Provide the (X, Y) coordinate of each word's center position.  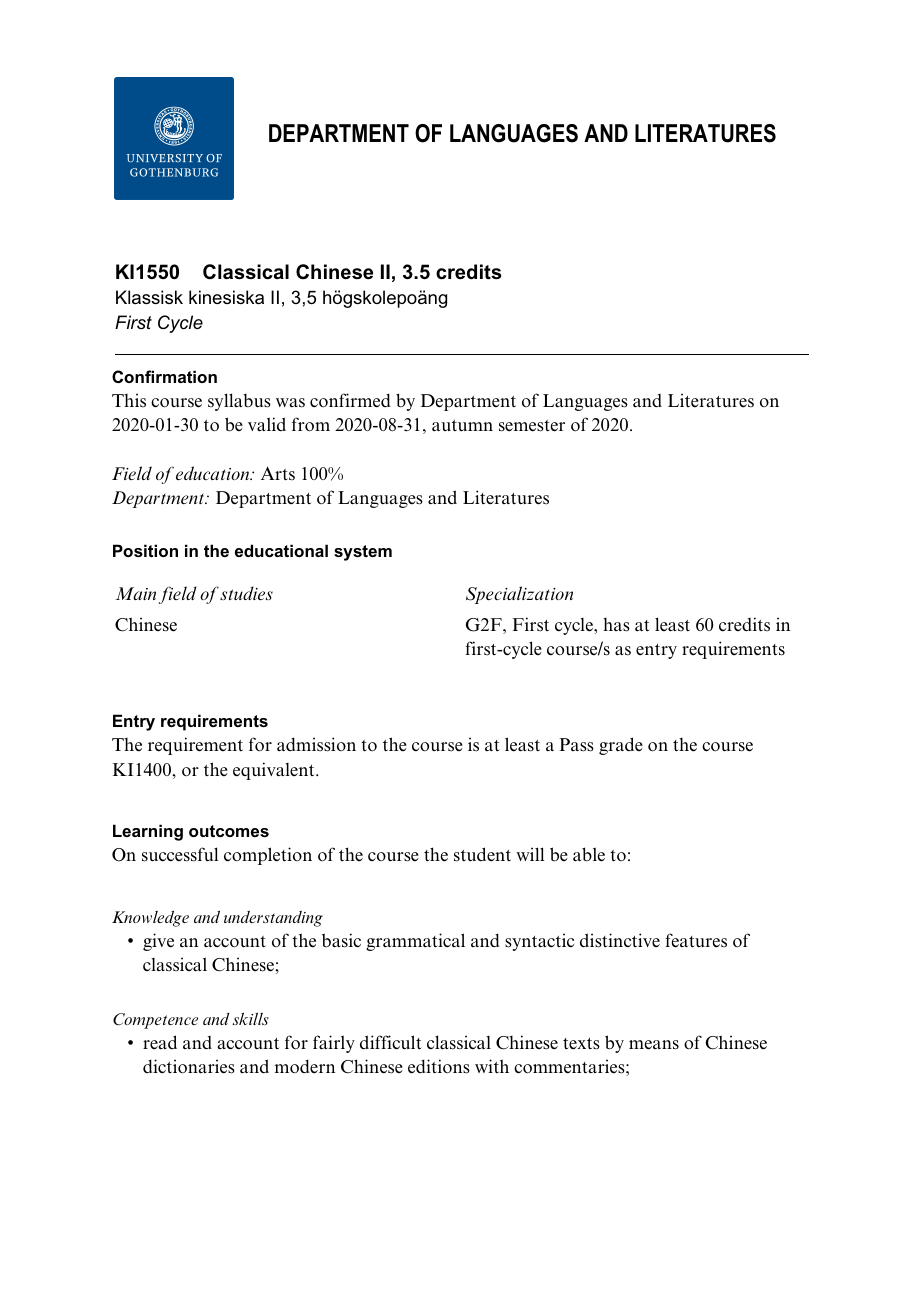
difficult (391, 1042)
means (654, 1045)
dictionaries (189, 1066)
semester (532, 426)
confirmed (350, 400)
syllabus (239, 402)
